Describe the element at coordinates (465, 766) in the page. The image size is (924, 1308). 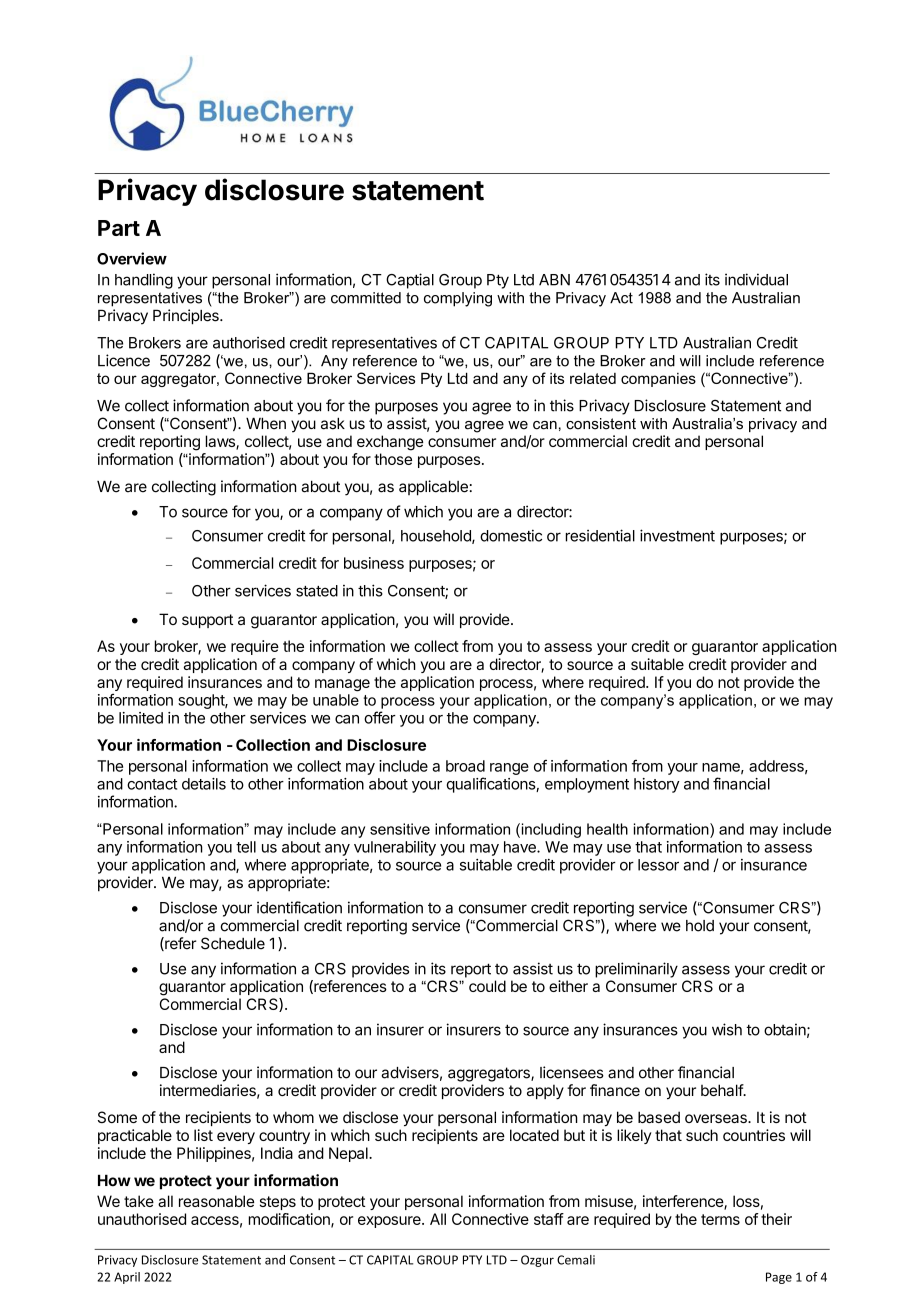
I see `broad` at that location.
